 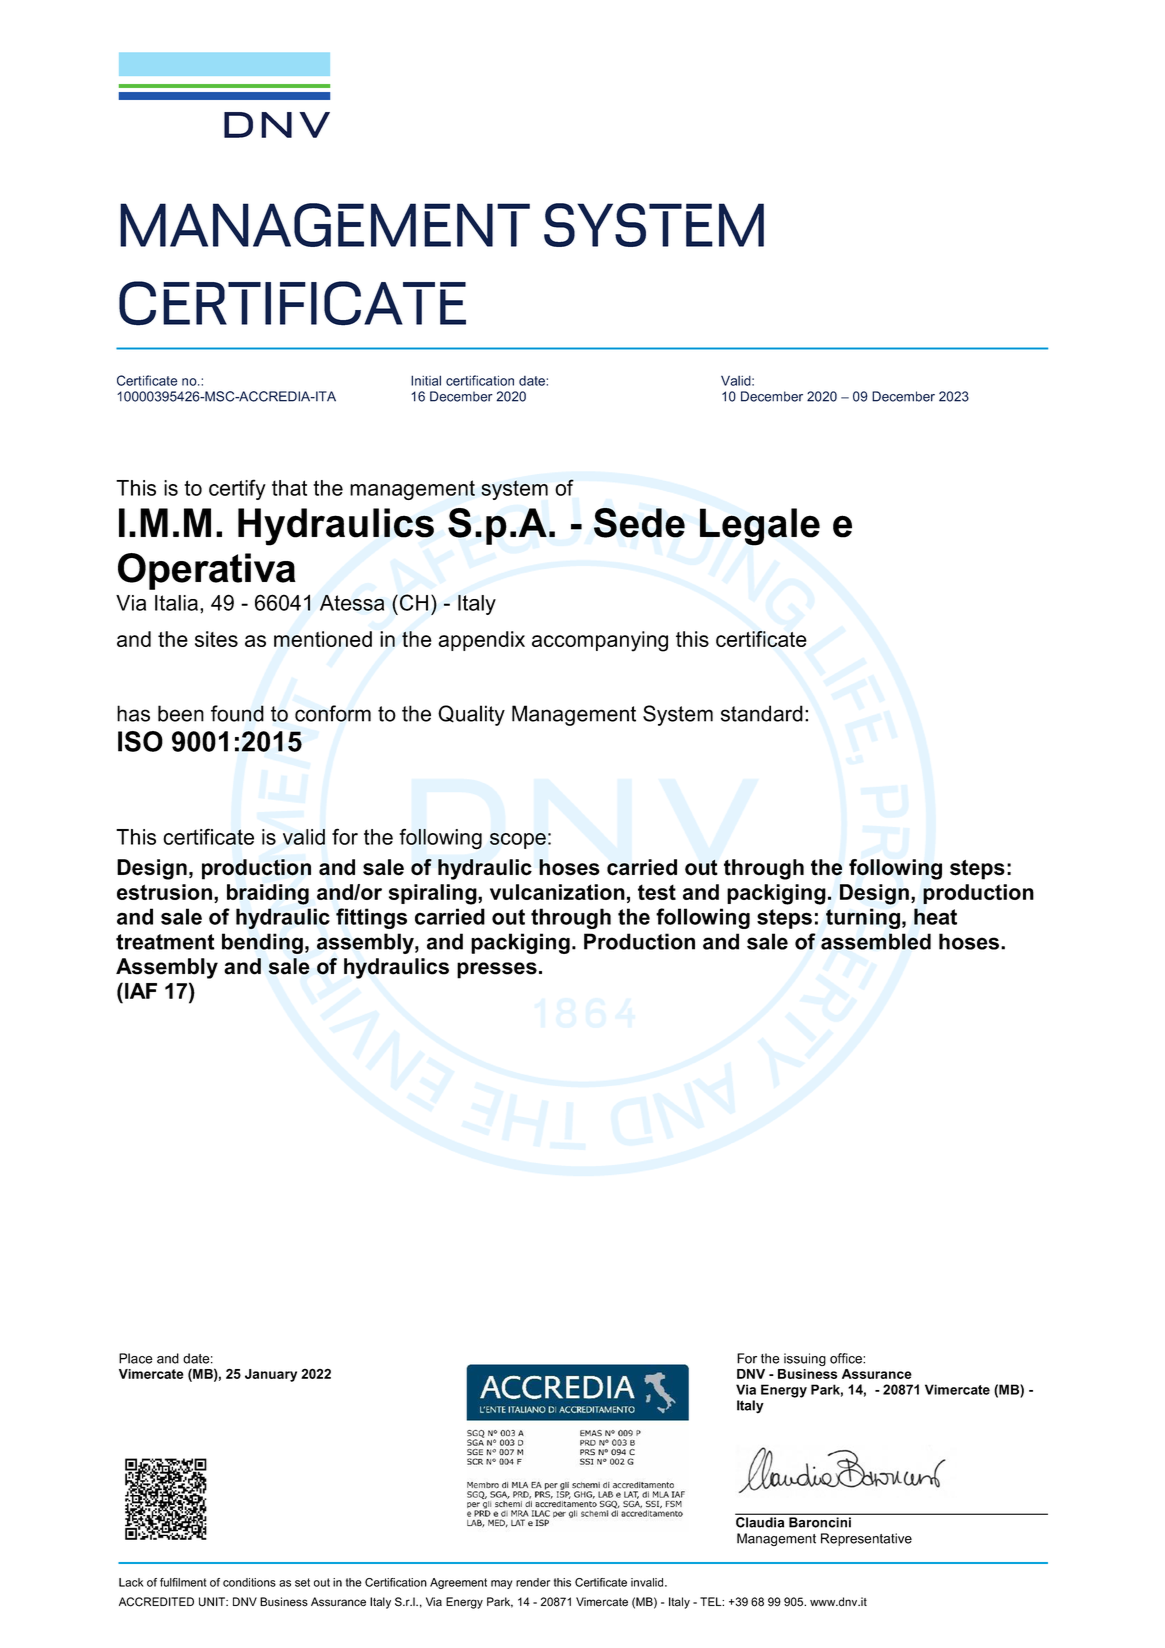 What do you see at coordinates (866, 1539) in the document?
I see `Representative` at bounding box center [866, 1539].
